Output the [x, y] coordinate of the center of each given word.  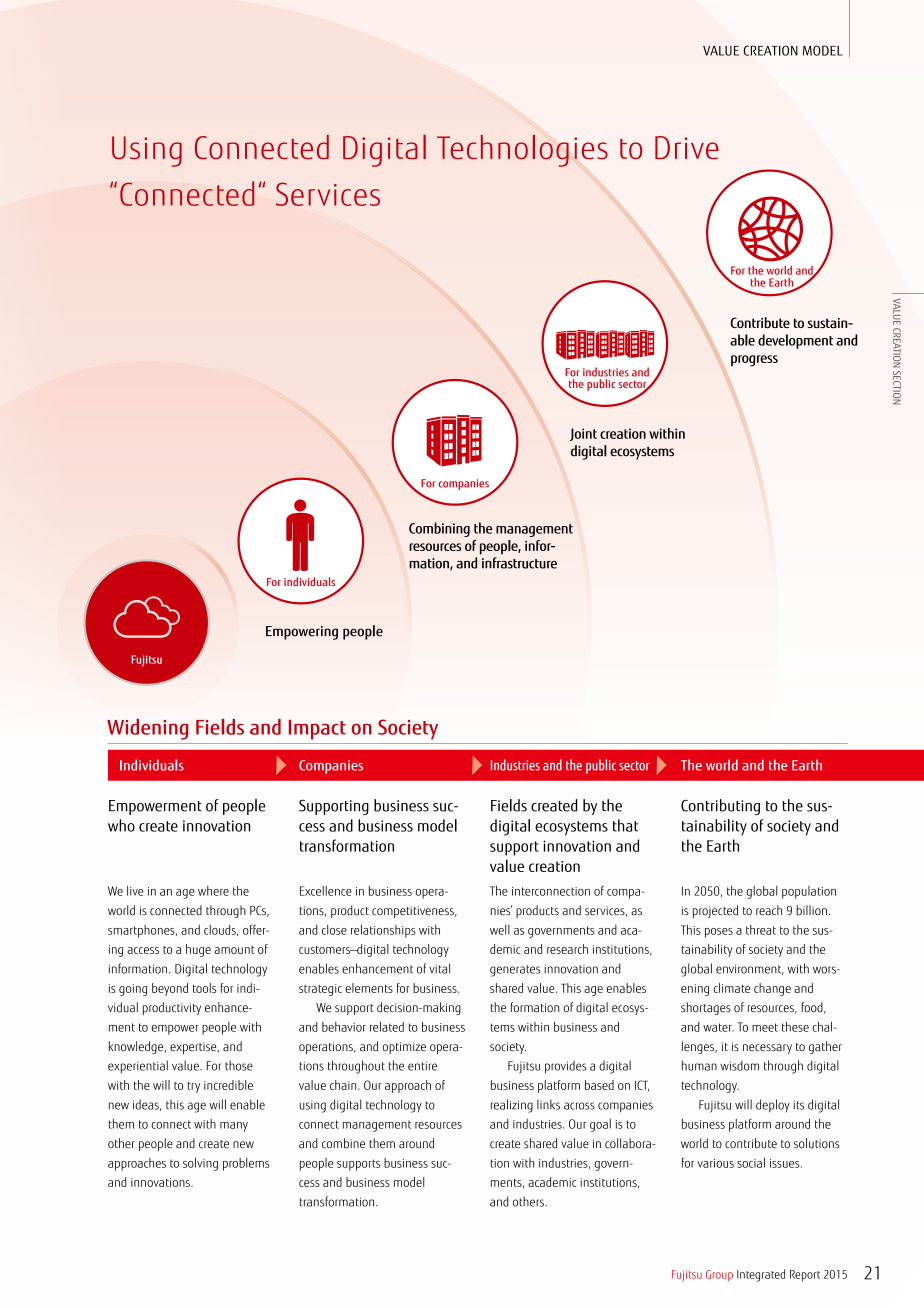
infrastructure [519, 563]
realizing [512, 1106]
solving [200, 1164]
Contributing [720, 807]
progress [754, 361]
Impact [317, 730]
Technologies [522, 151]
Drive [687, 148]
